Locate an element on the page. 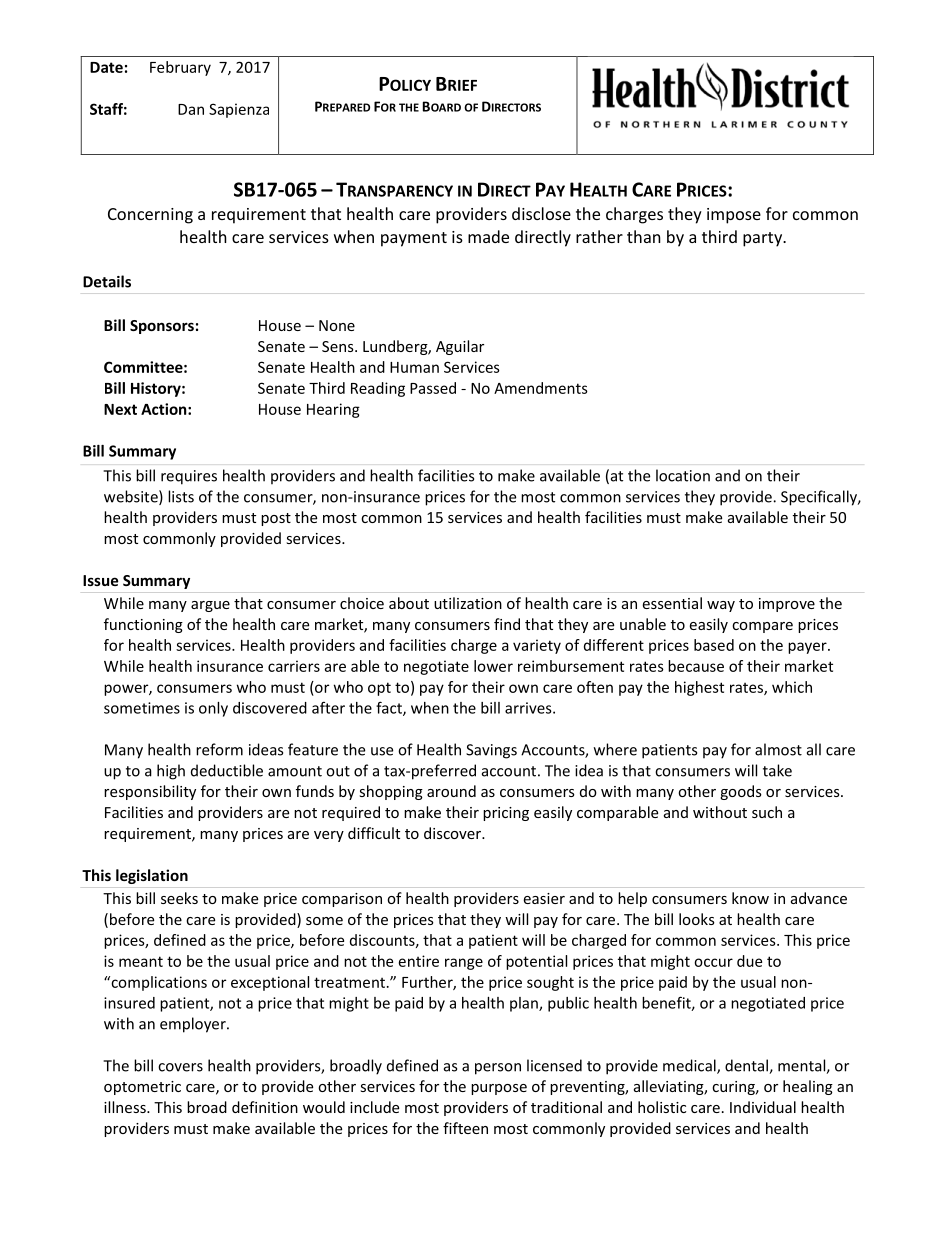 The image size is (952, 1233). requires is located at coordinates (189, 477).
